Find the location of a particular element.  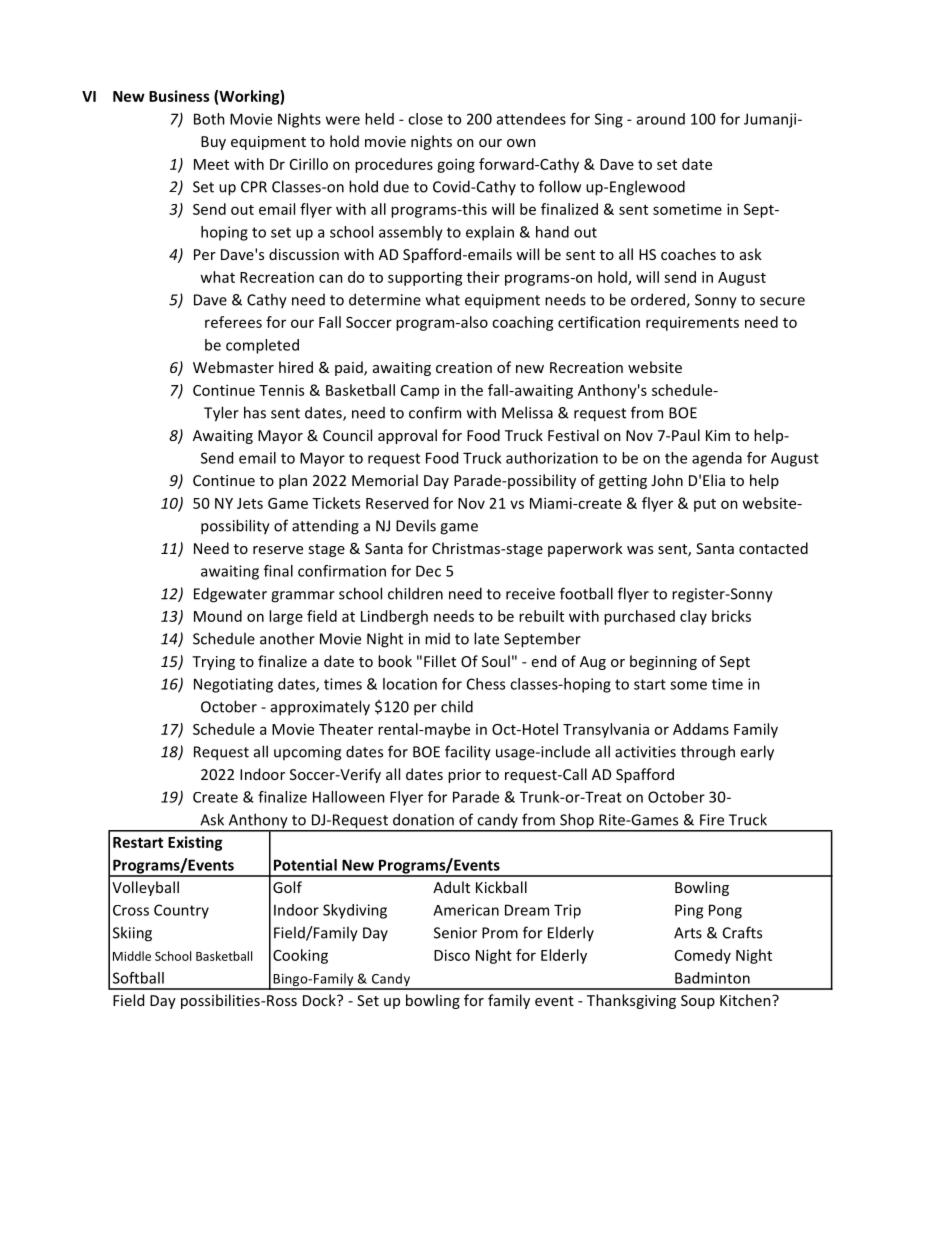

Negotiating is located at coordinates (233, 685).
